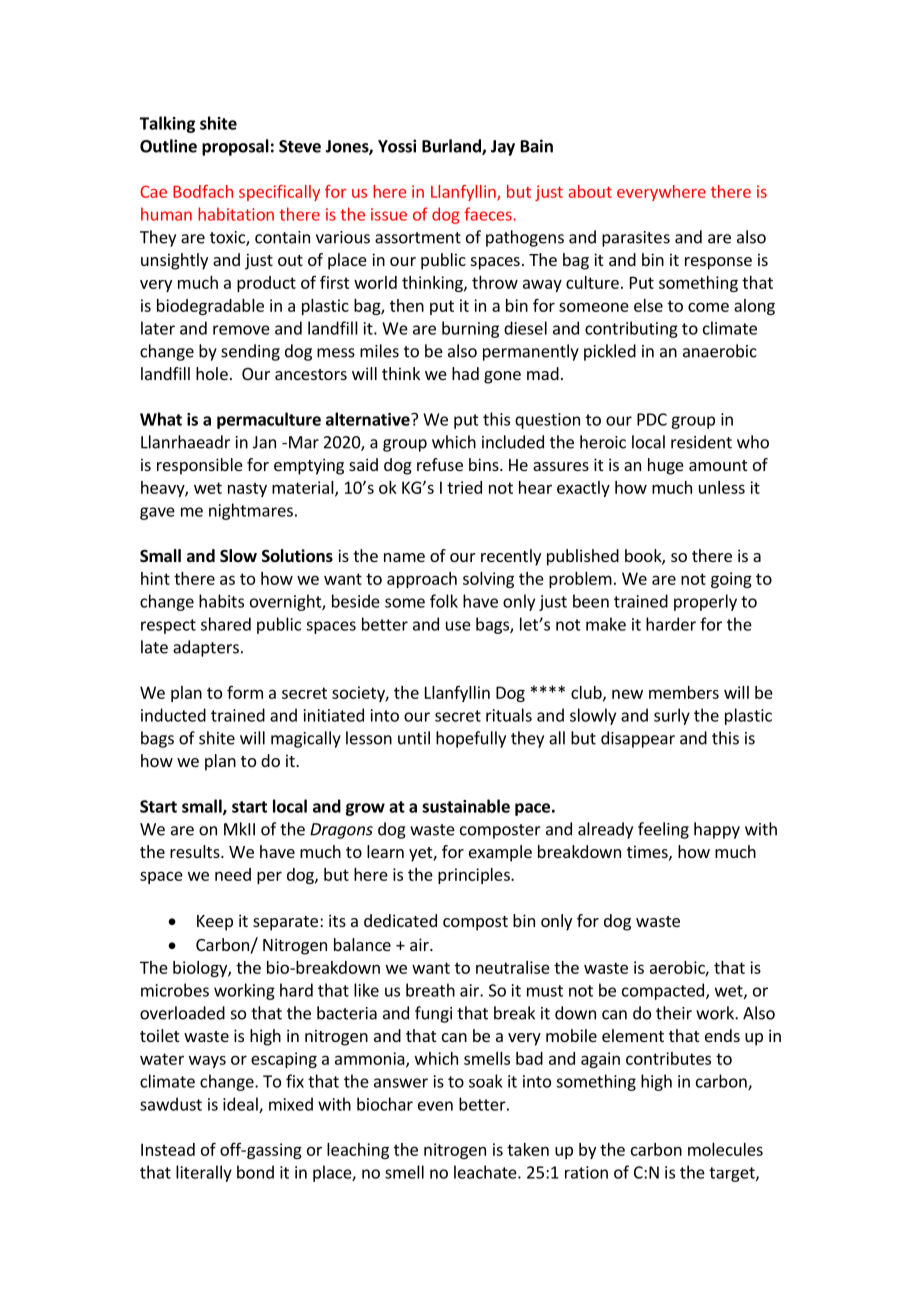 This screenshot has height=1308, width=924. I want to click on about, so click(590, 191).
